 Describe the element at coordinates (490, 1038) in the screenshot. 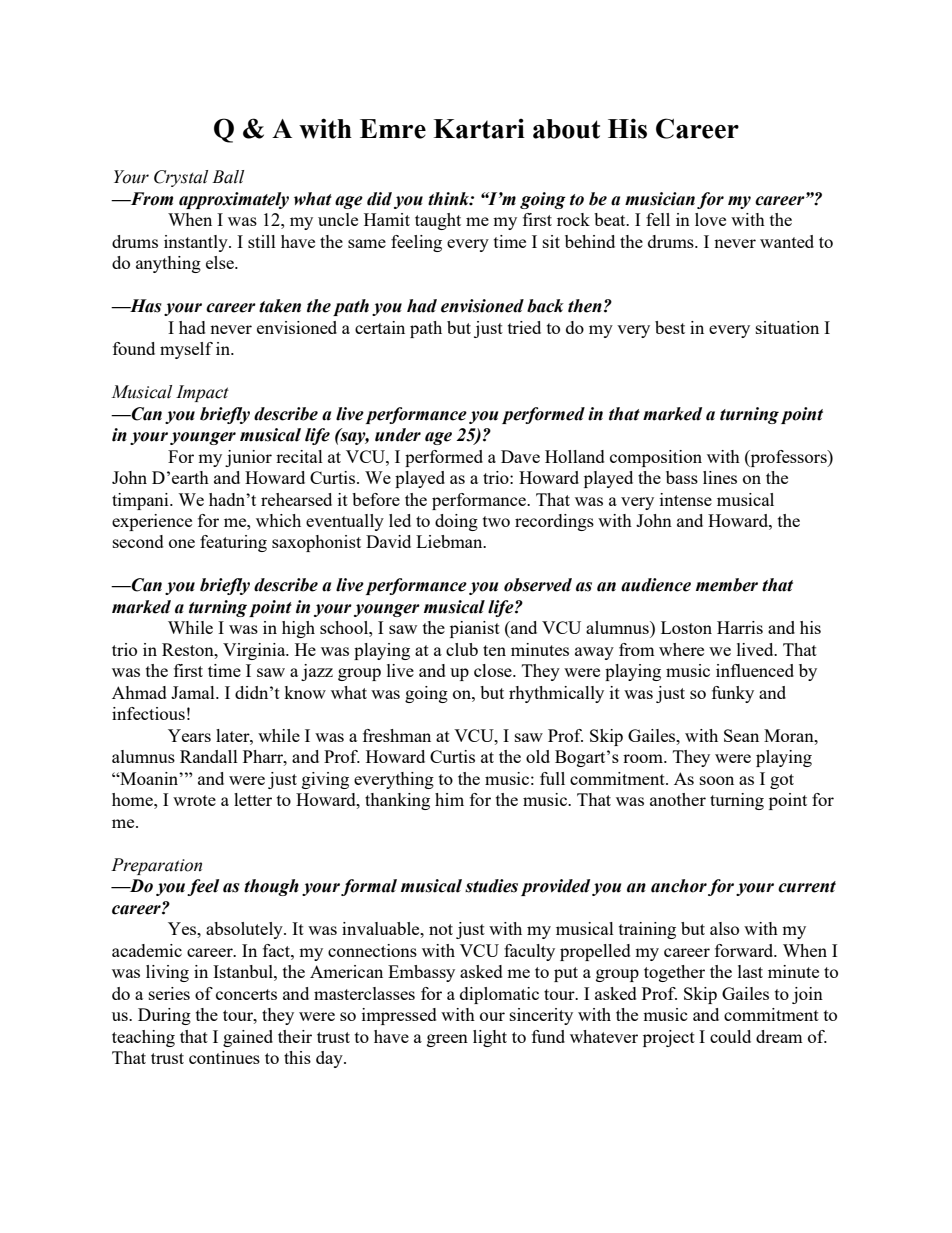

I see `light` at that location.
